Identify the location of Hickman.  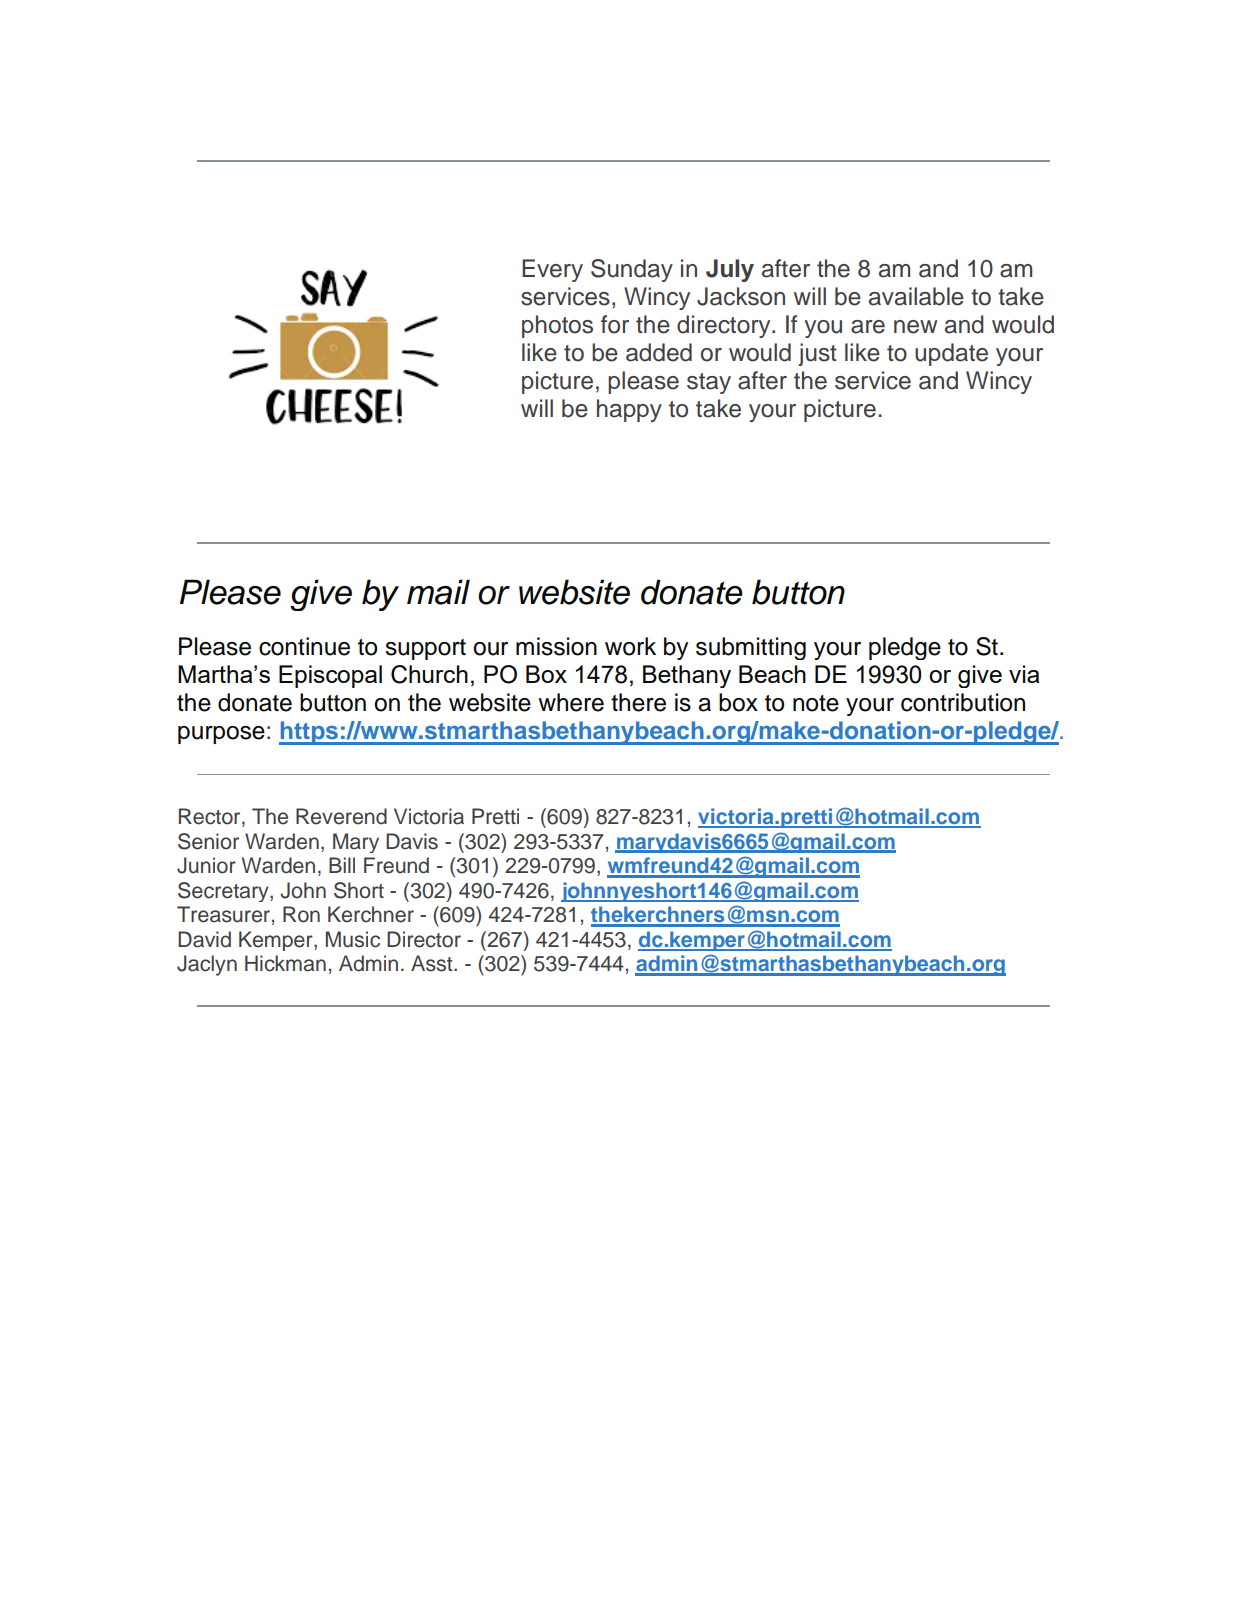
(285, 963).
